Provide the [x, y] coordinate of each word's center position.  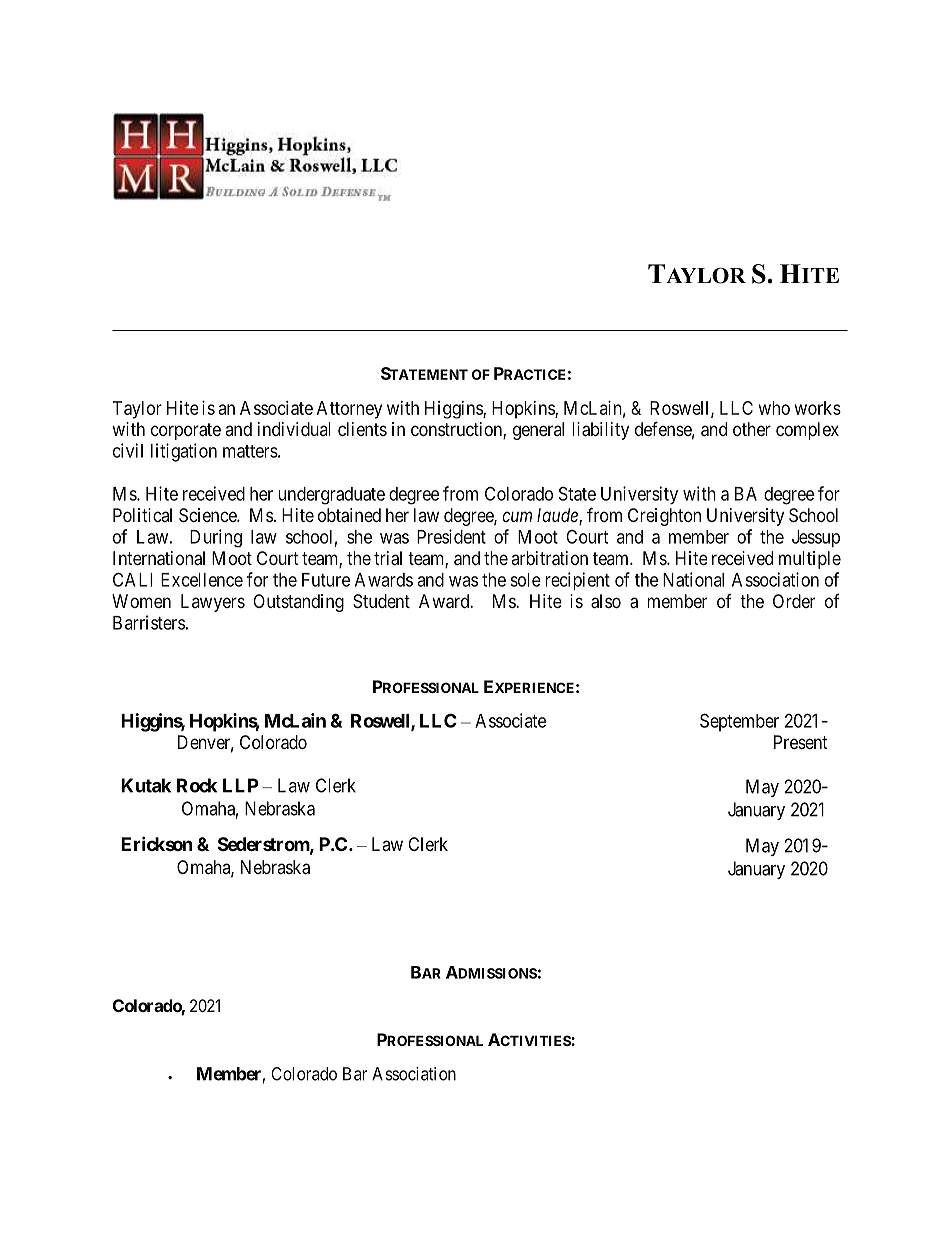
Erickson [157, 843]
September [739, 722]
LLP [241, 785]
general [538, 431]
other [752, 429]
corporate [186, 431]
